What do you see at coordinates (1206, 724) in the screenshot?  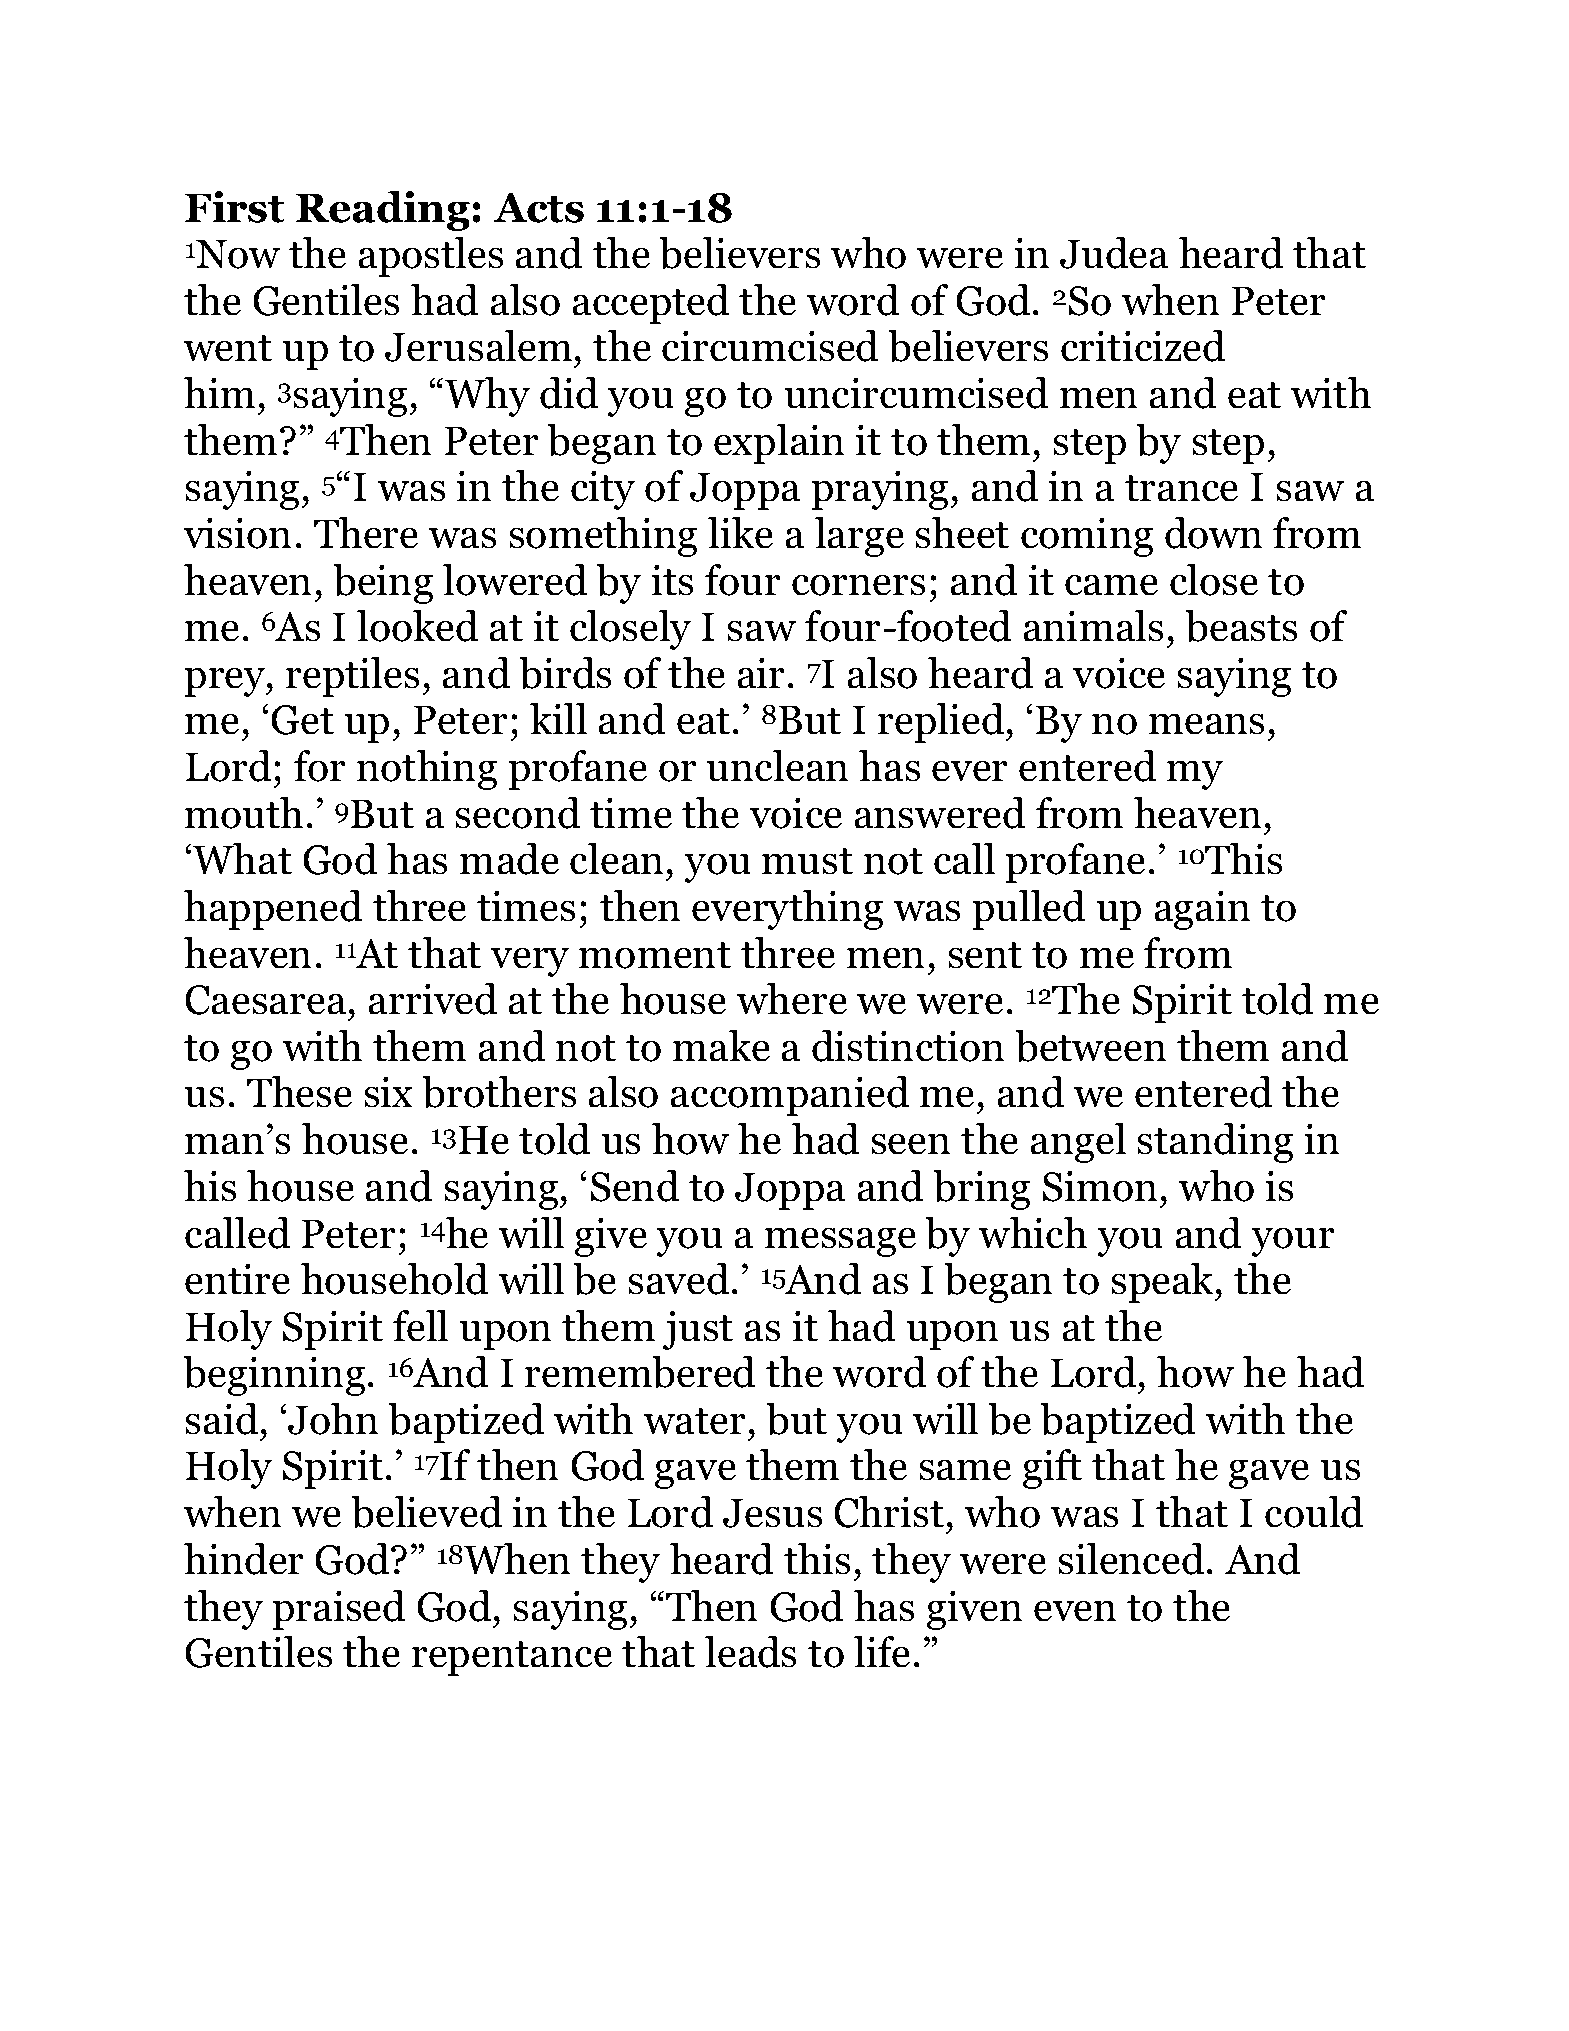 I see `means` at bounding box center [1206, 724].
